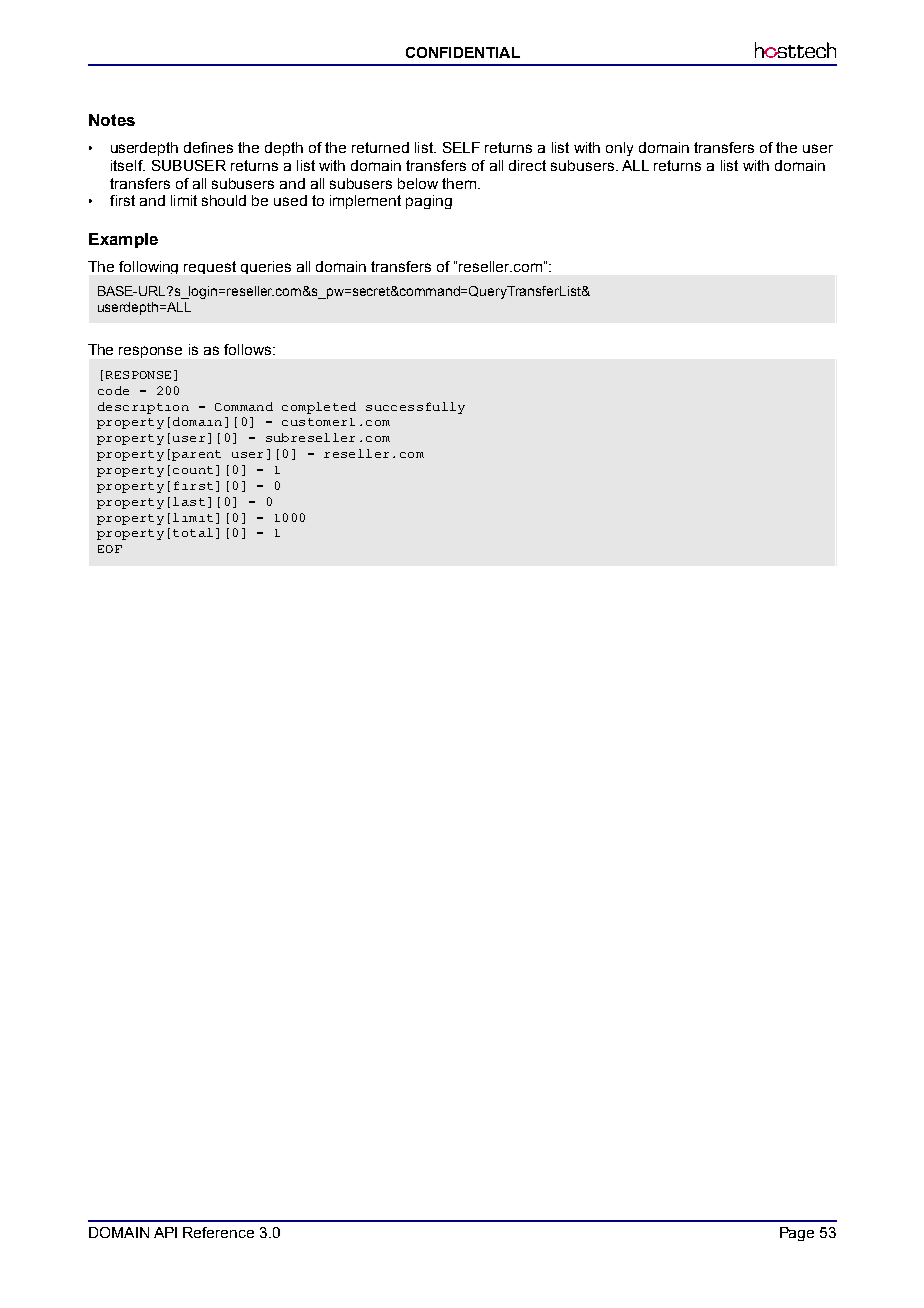 The height and width of the document is (1308, 924). What do you see at coordinates (463, 52) in the document?
I see `CONFIDENTIAL` at bounding box center [463, 52].
